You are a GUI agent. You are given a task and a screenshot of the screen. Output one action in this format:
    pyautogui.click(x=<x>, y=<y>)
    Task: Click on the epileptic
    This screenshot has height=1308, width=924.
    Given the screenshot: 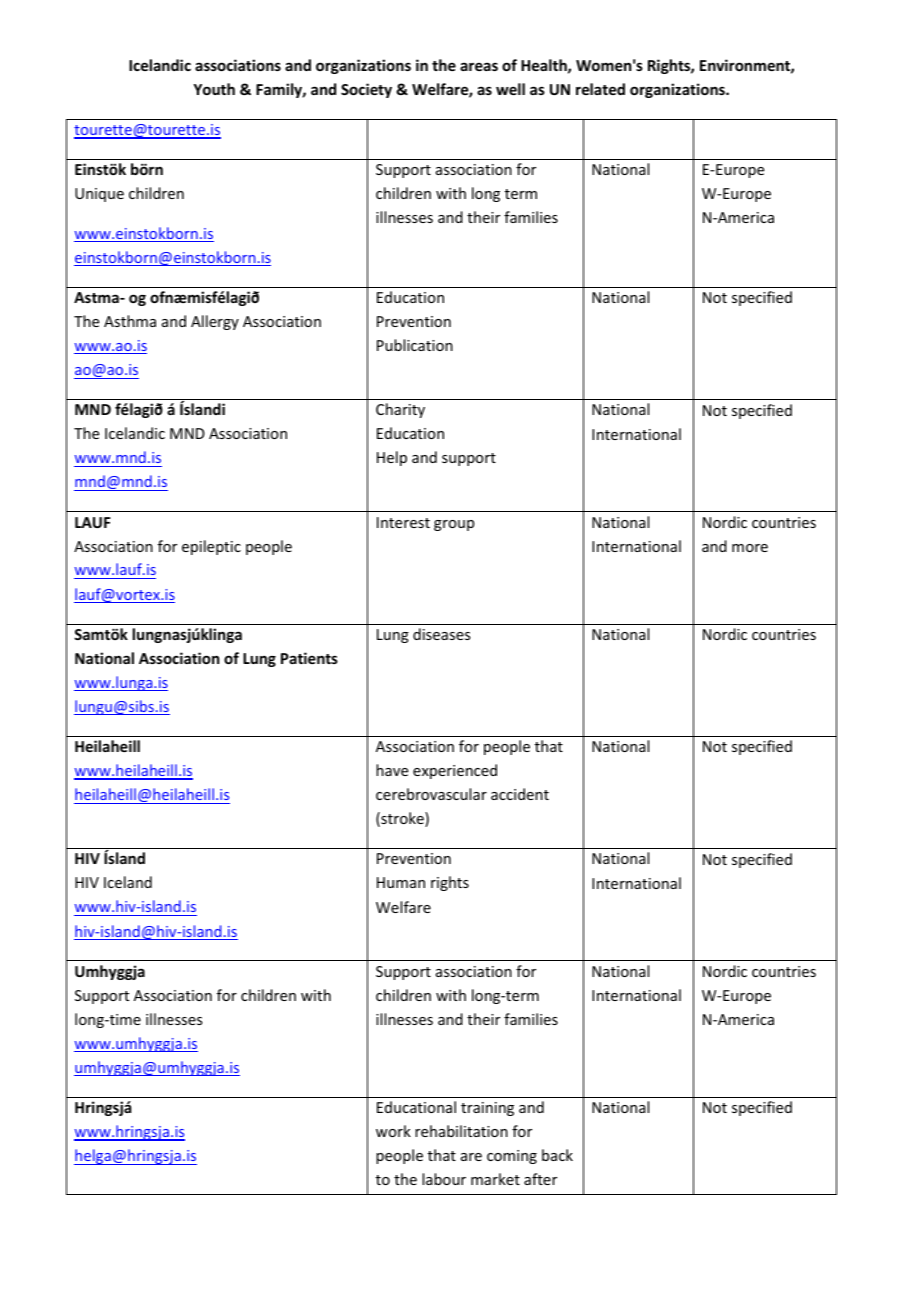 What is the action you would take?
    pyautogui.click(x=211, y=547)
